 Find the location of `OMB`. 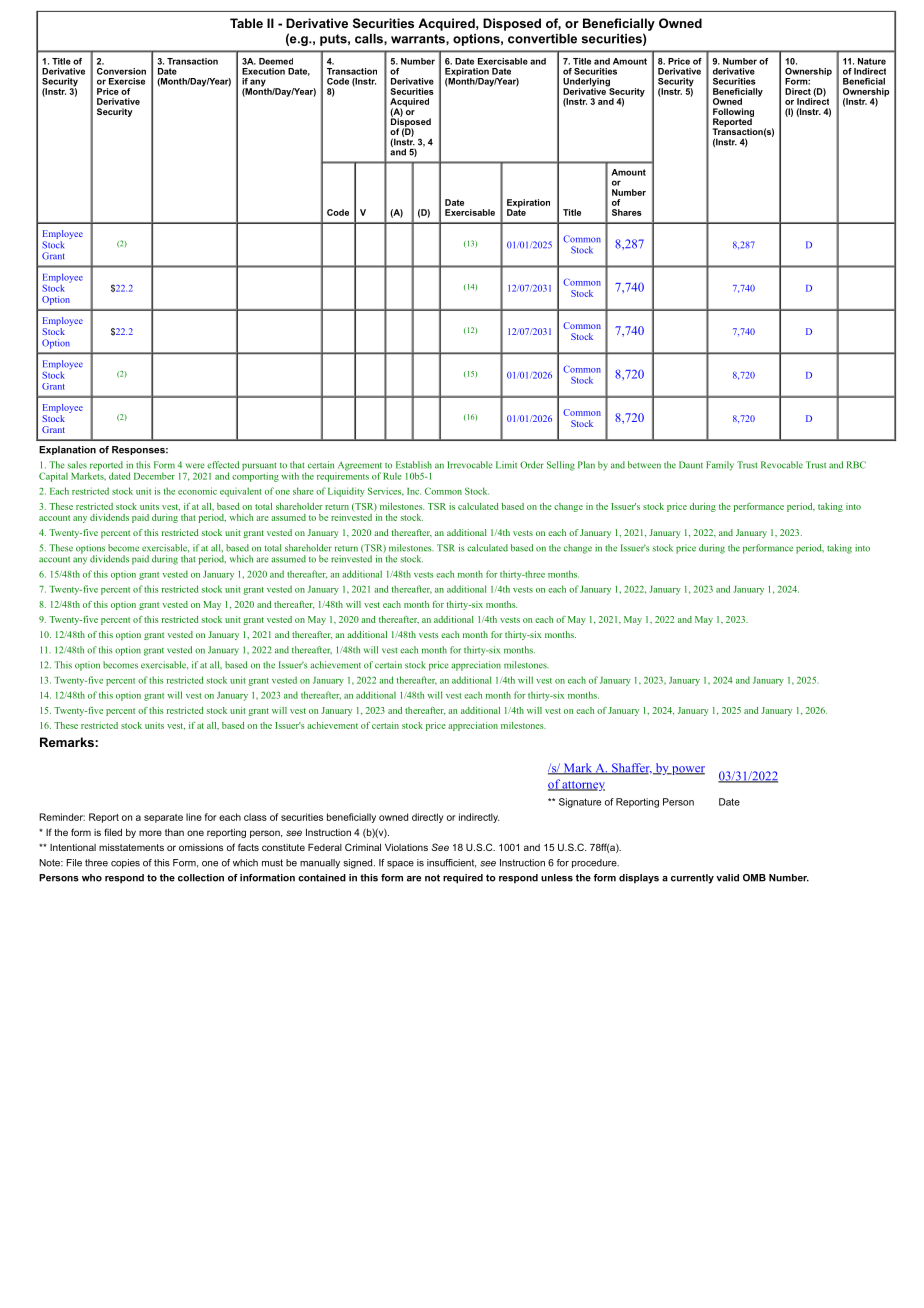

OMB is located at coordinates (754, 878).
